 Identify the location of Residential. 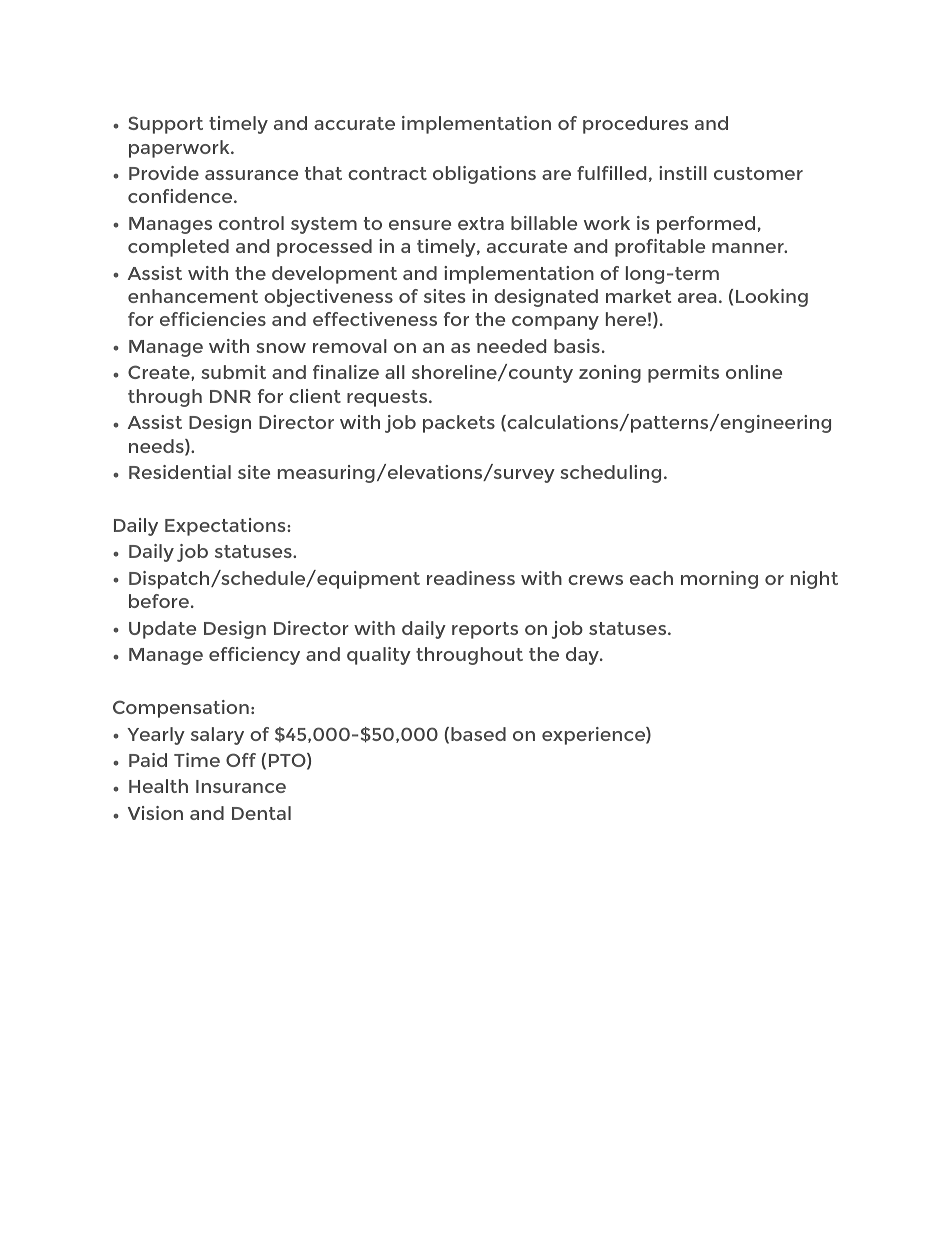
(180, 472).
